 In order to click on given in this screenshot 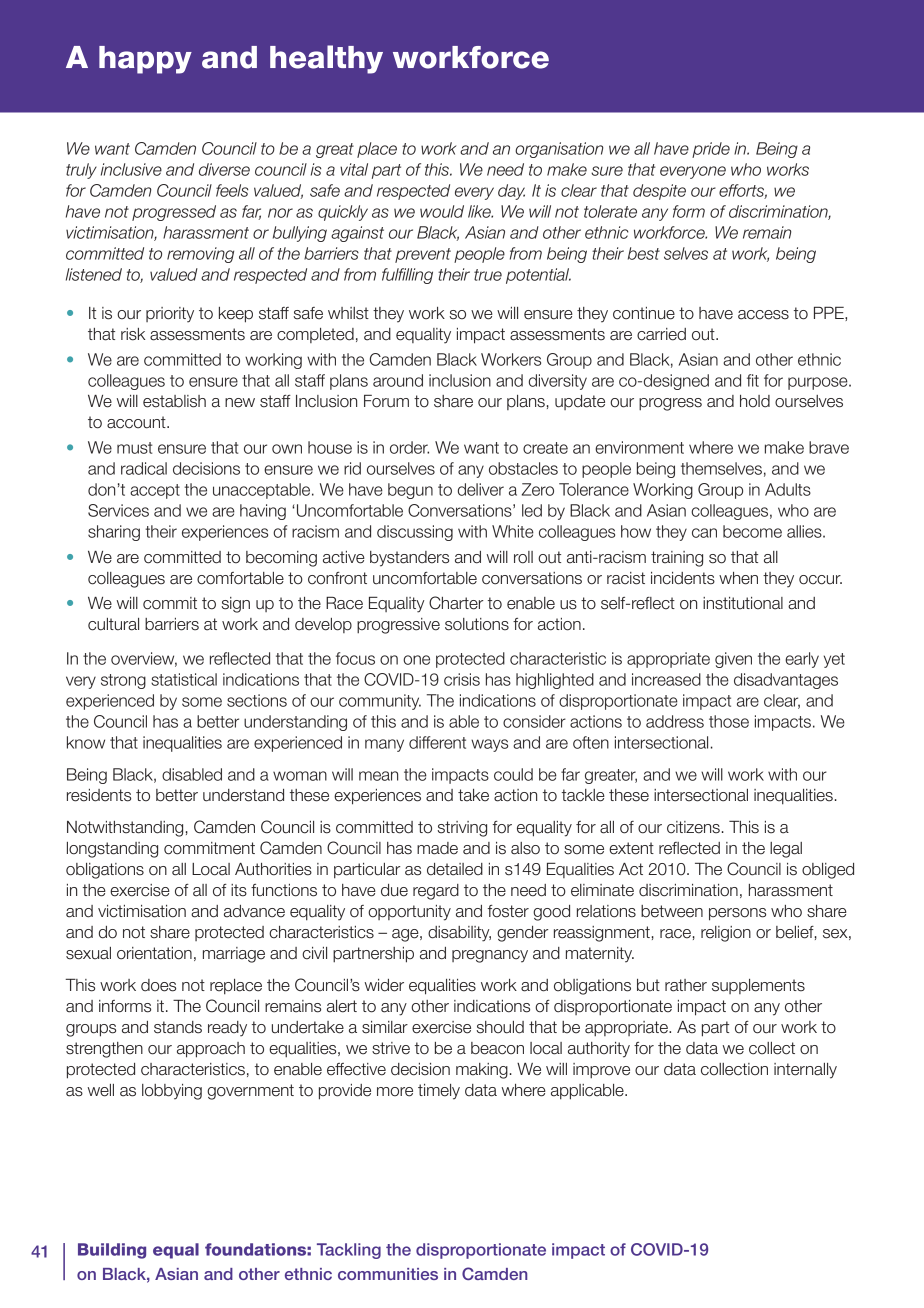, I will do `click(733, 660)`.
